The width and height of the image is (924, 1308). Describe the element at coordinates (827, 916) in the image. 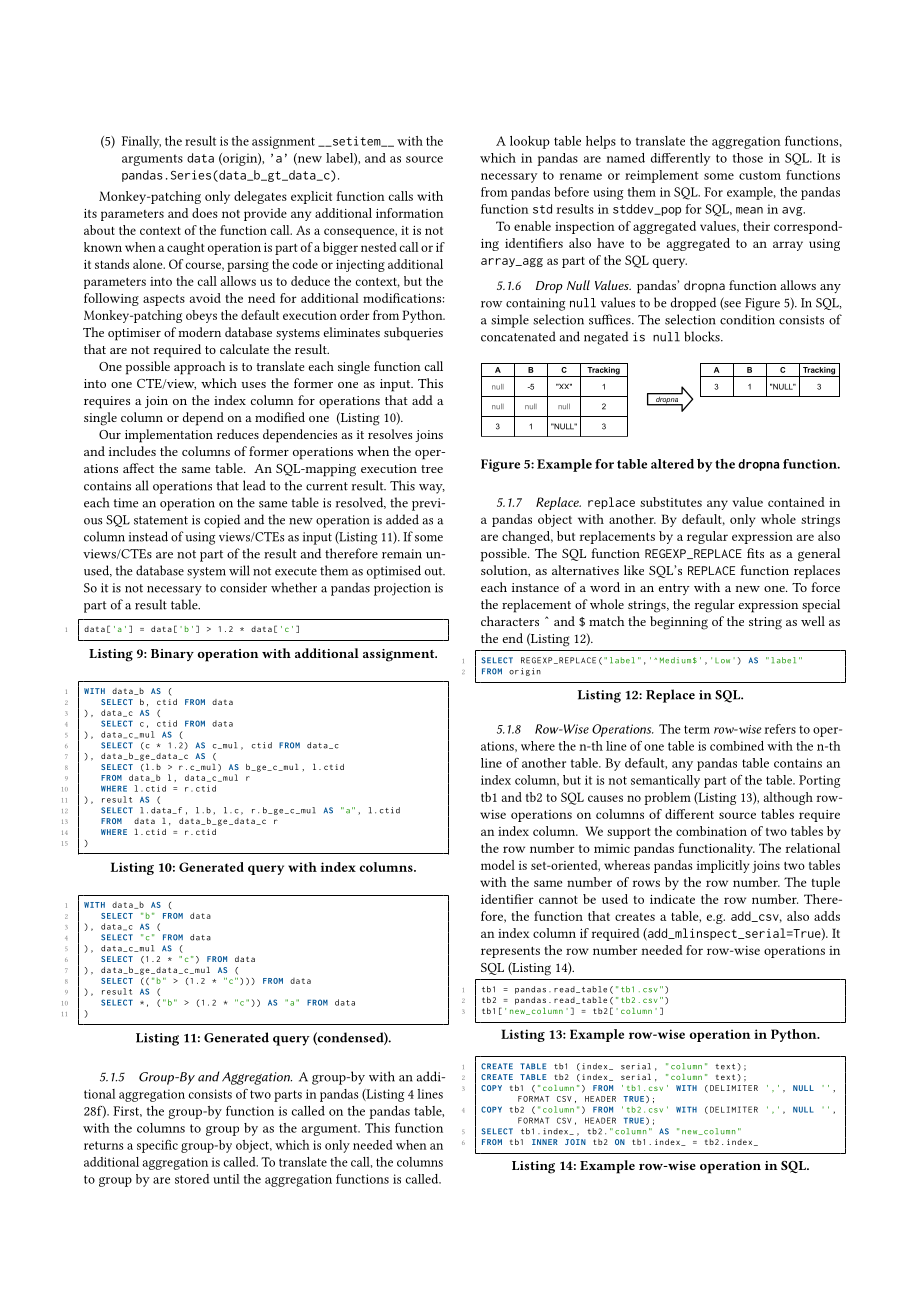

I see `adds` at that location.
